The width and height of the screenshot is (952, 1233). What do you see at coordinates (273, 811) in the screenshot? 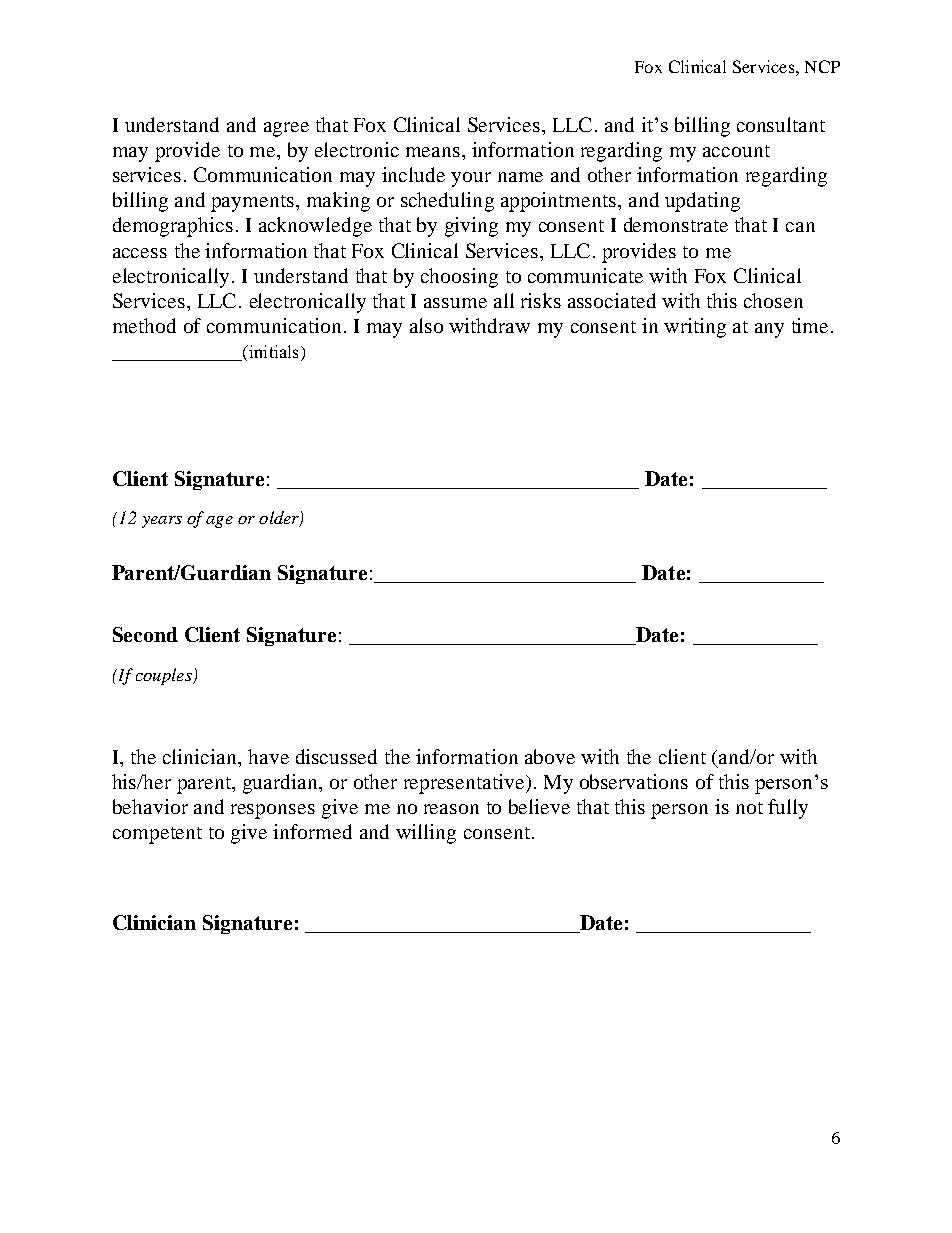
I see `responses` at bounding box center [273, 811].
